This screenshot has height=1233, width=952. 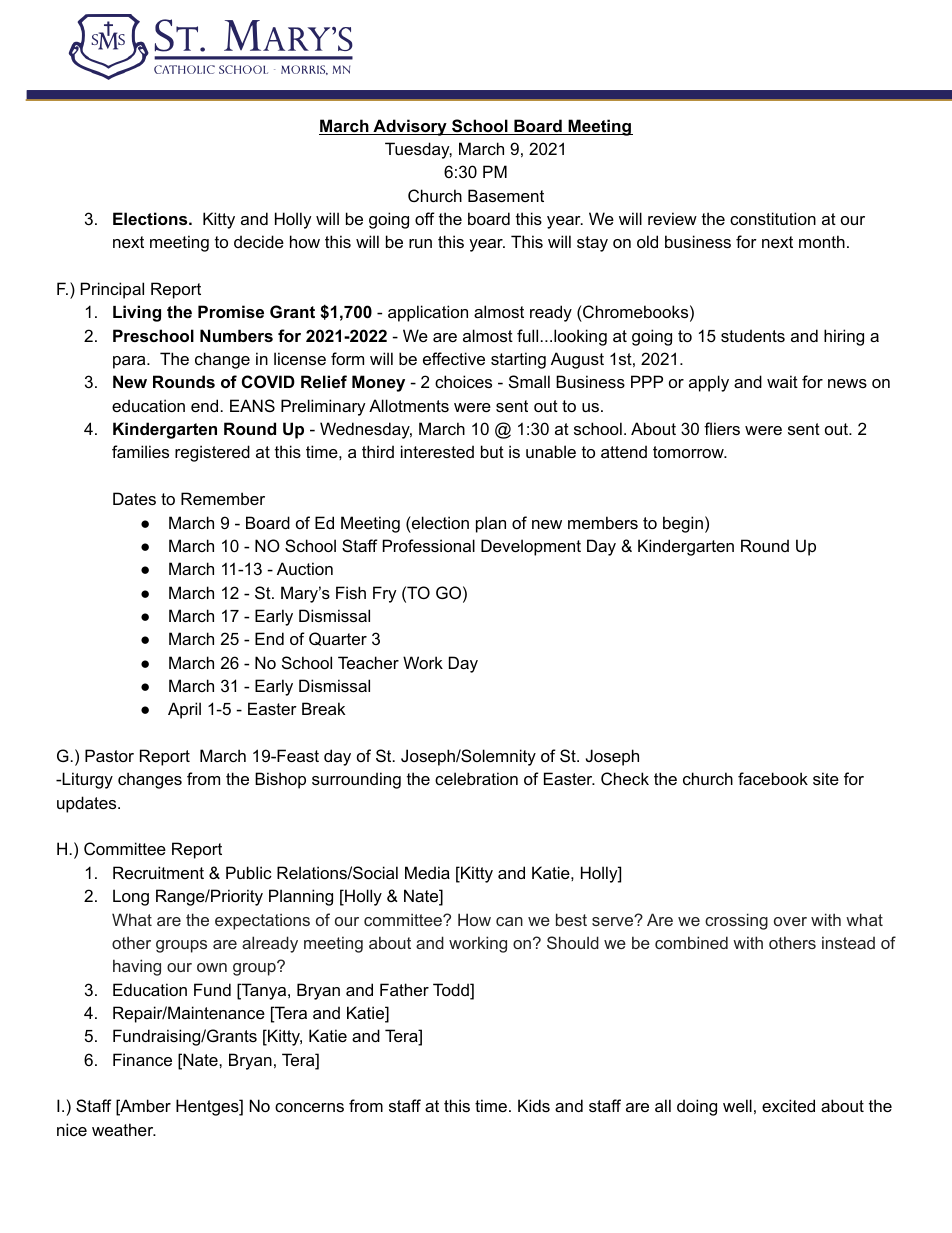 I want to click on decide, so click(x=259, y=241).
